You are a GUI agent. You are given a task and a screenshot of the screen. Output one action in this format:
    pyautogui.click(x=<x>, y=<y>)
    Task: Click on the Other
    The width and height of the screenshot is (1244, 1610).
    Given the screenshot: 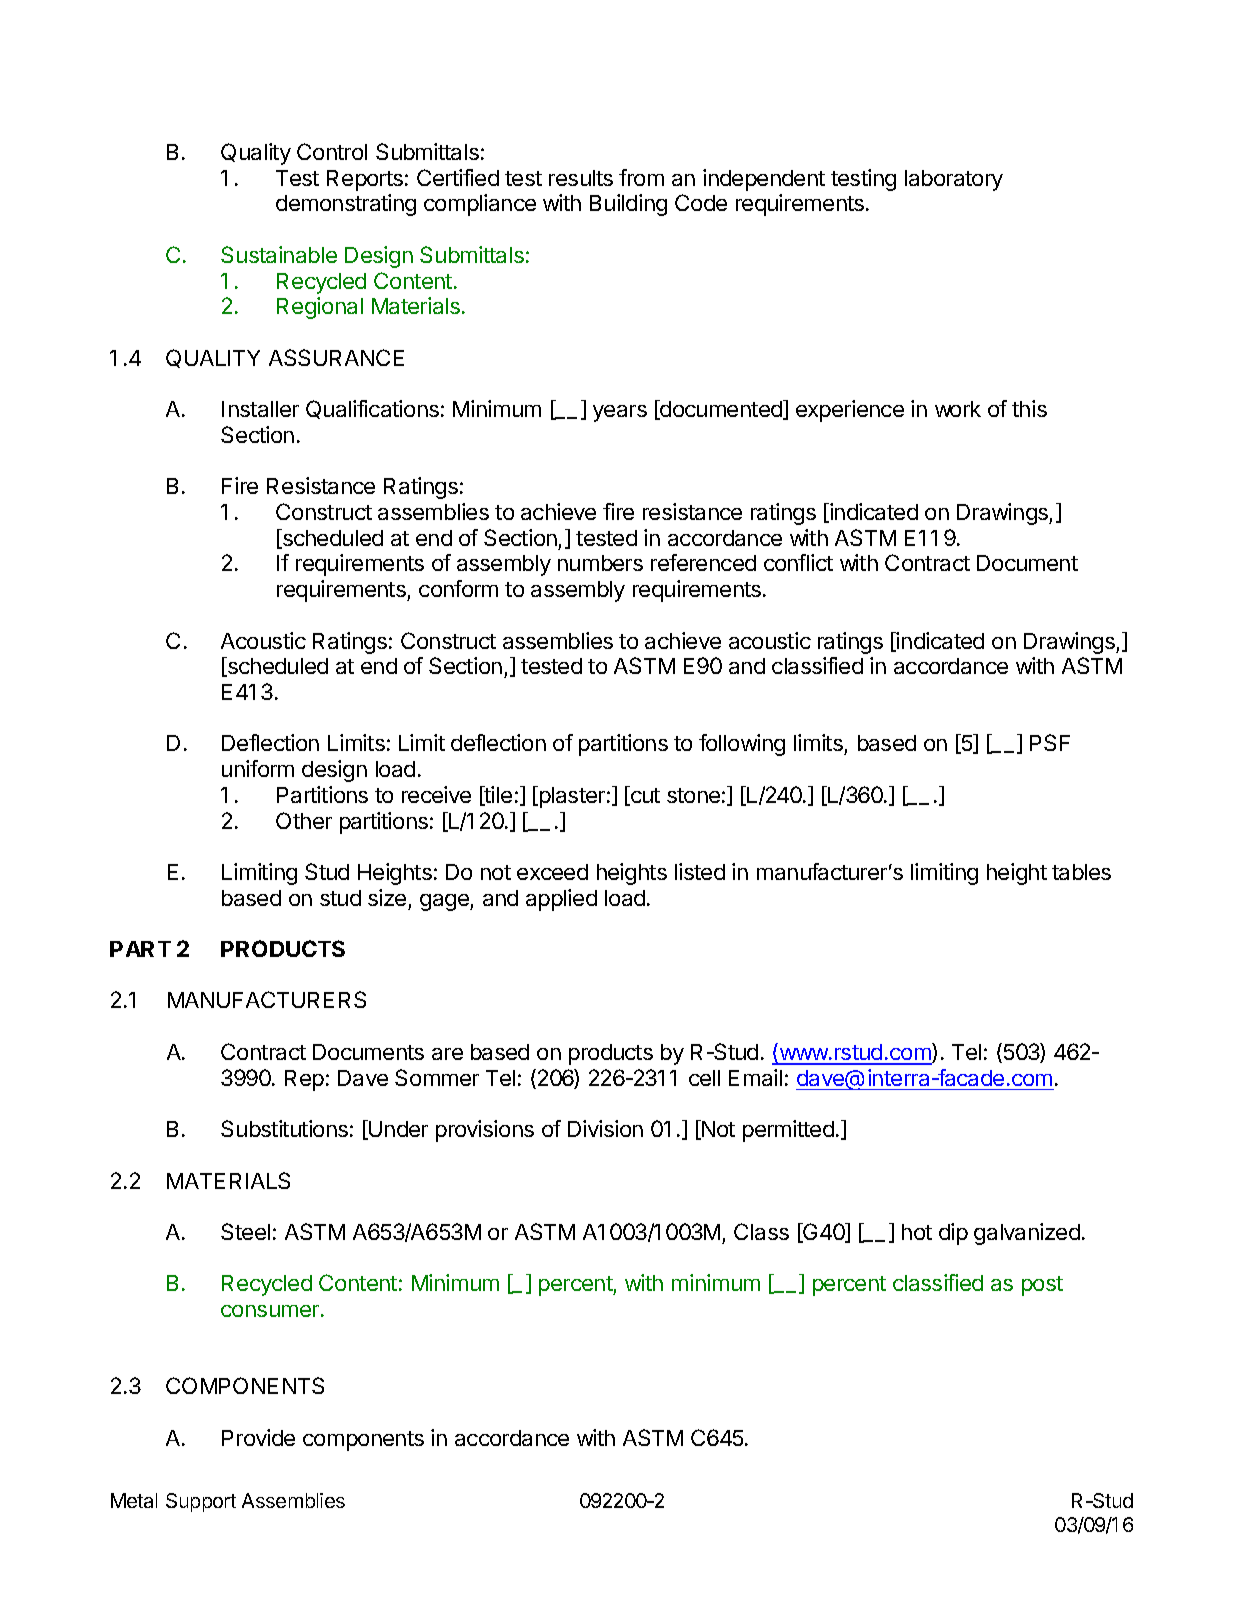 What is the action you would take?
    pyautogui.click(x=304, y=820)
